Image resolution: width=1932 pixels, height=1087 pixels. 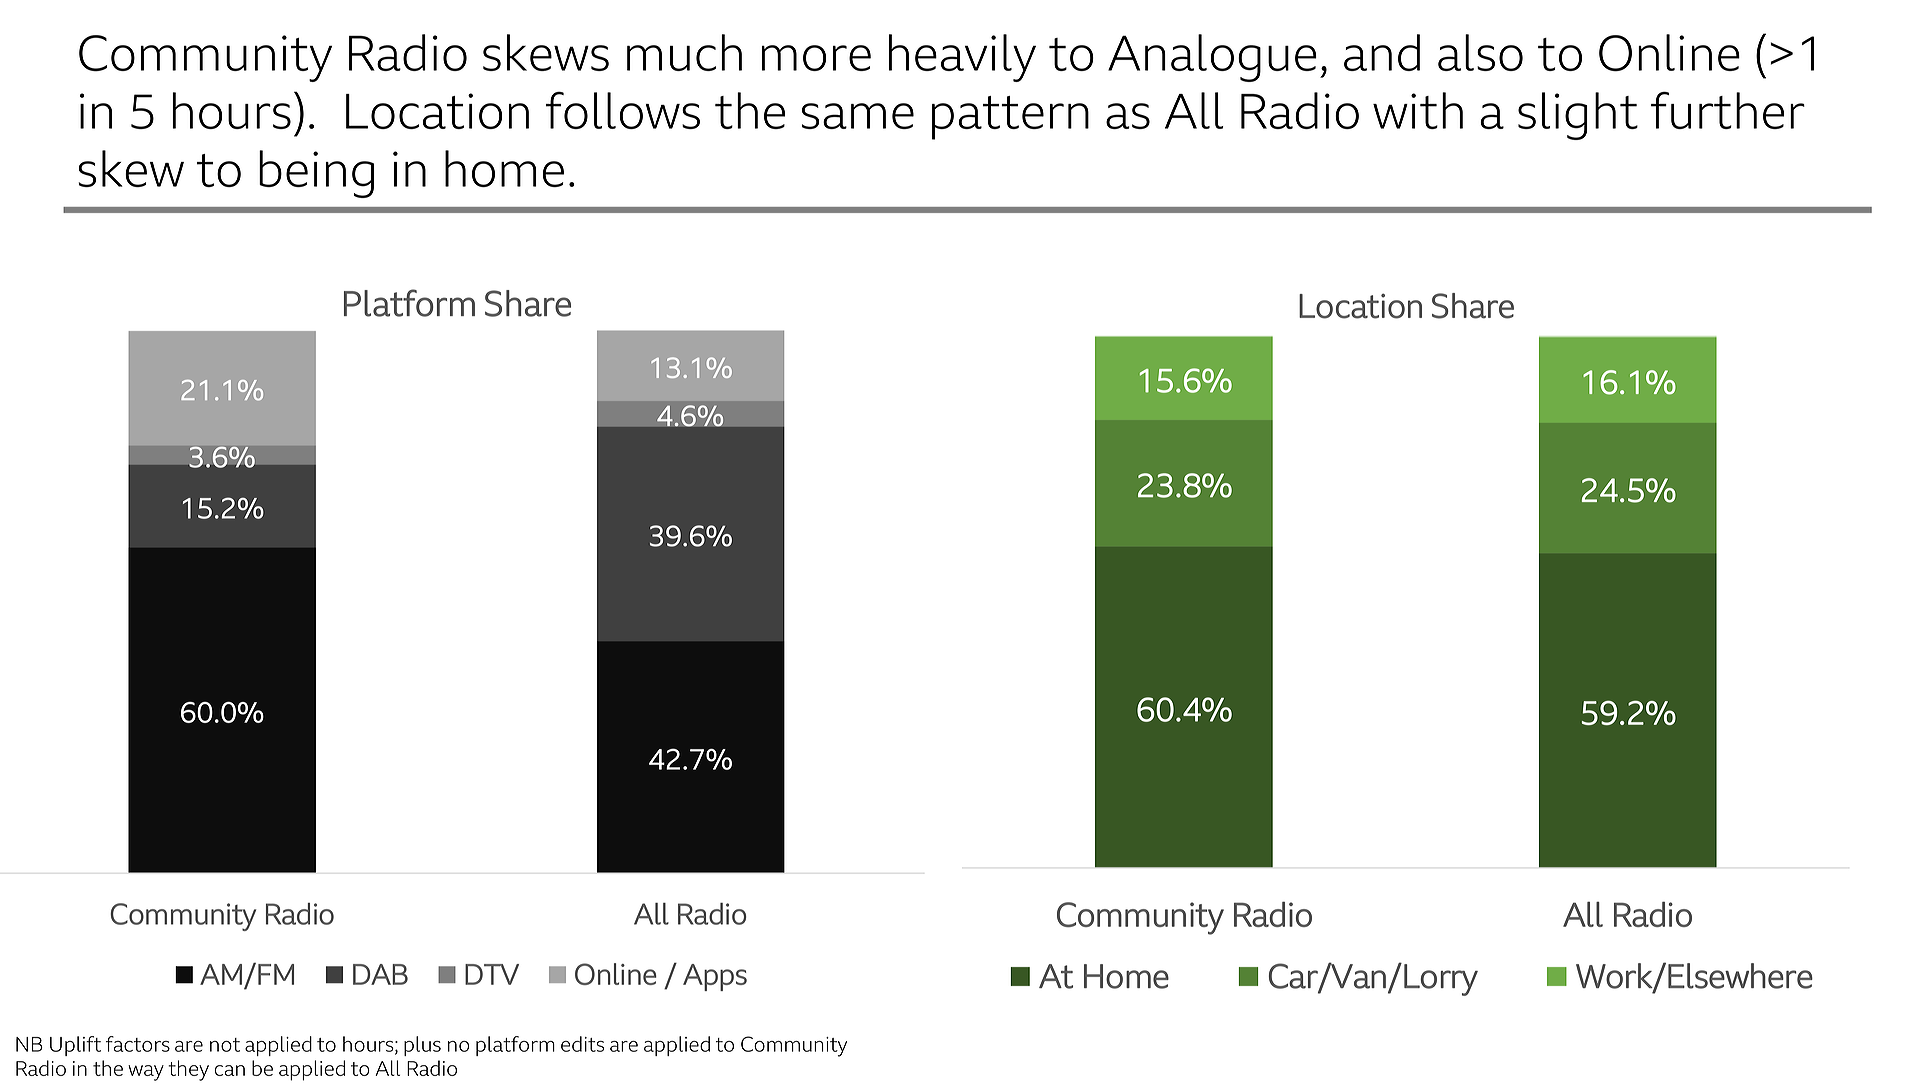 What do you see at coordinates (316, 174) in the image?
I see `being` at bounding box center [316, 174].
